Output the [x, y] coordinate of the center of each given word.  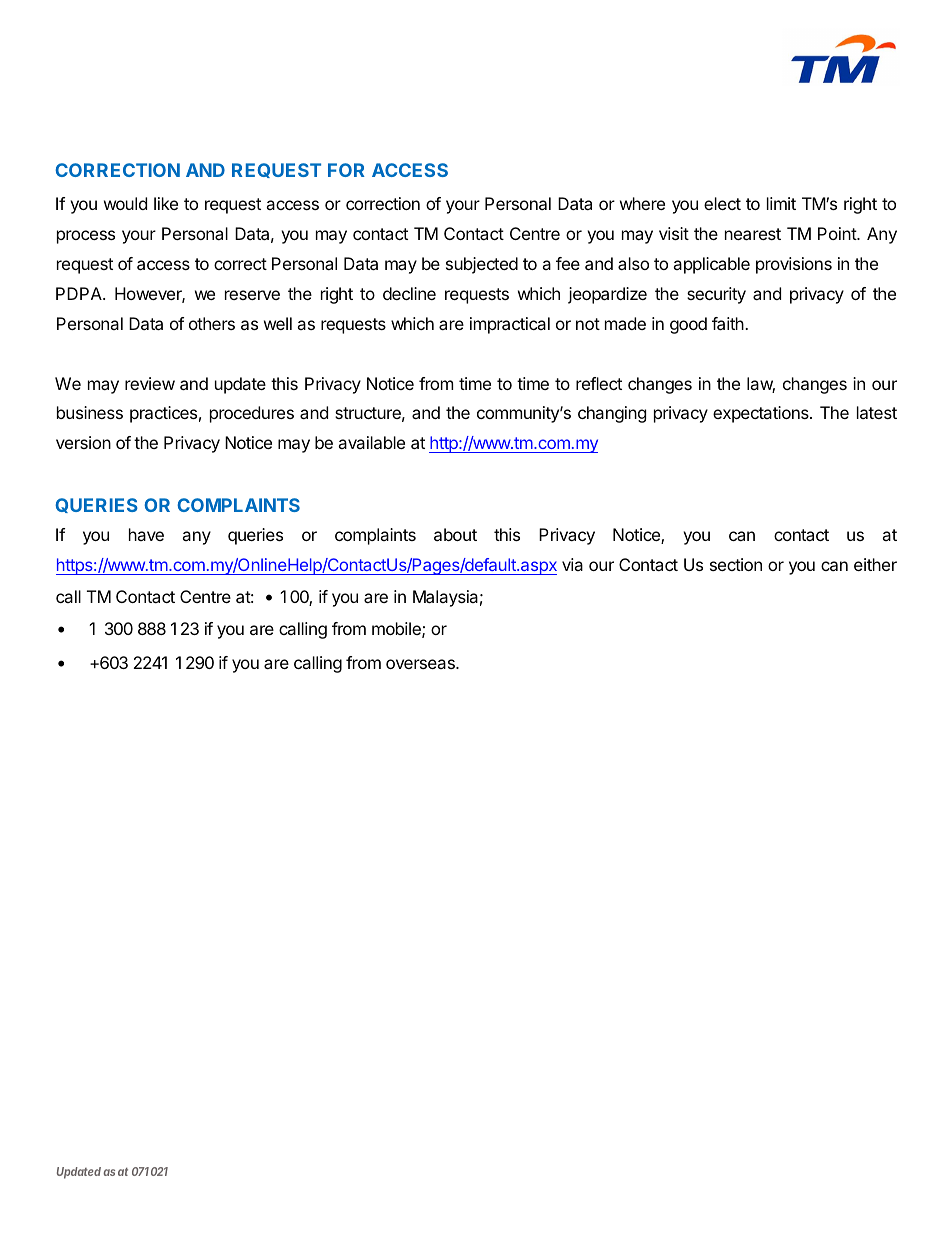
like [166, 203]
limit [781, 203]
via [572, 564]
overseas [421, 664]
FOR [346, 170]
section [736, 564]
